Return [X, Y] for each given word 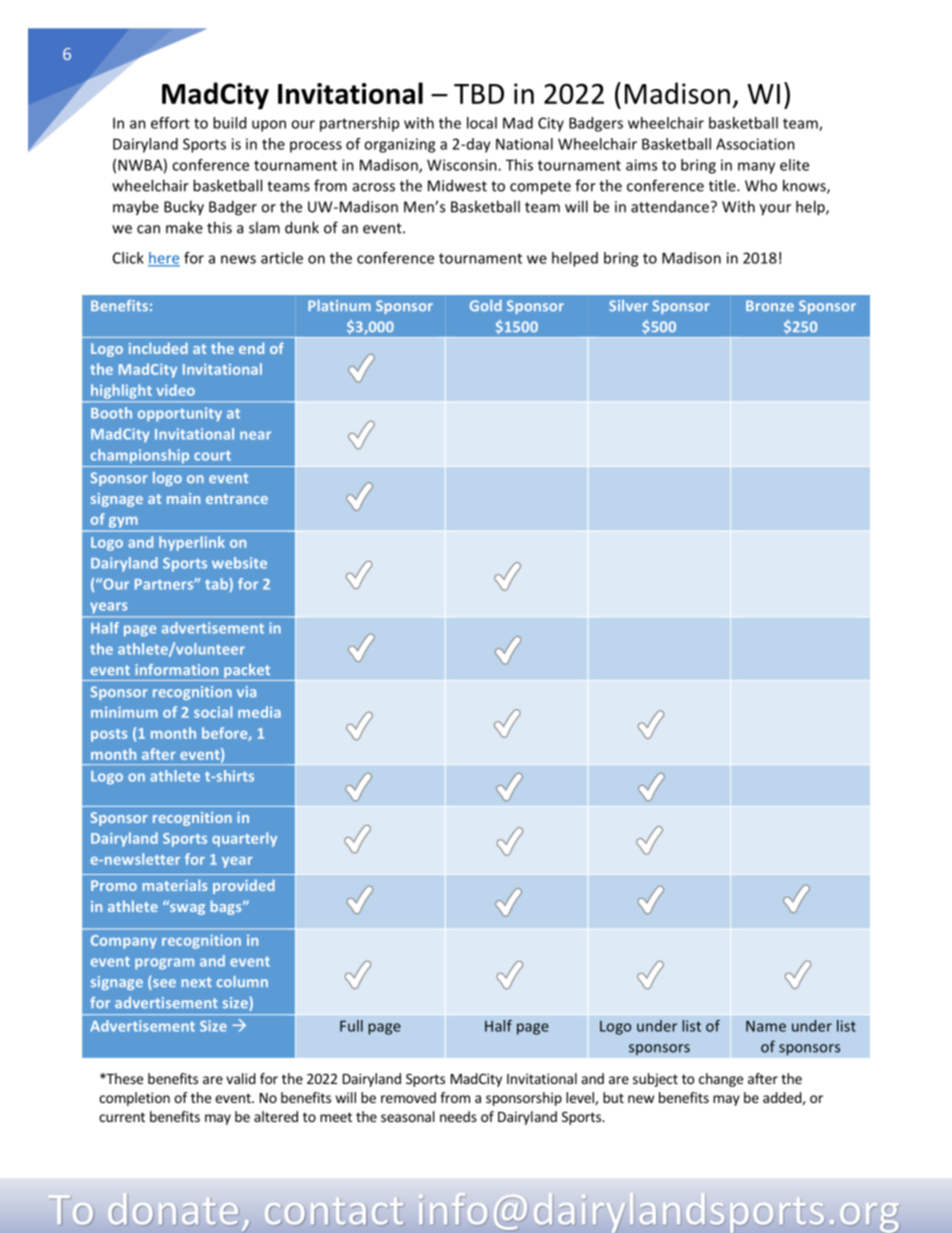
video [175, 390]
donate [173, 1209]
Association [755, 144]
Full [351, 1026]
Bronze [770, 305]
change [721, 1080]
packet [247, 672]
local [482, 123]
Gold [486, 305]
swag [186, 908]
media [259, 712]
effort [170, 123]
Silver [628, 305]
